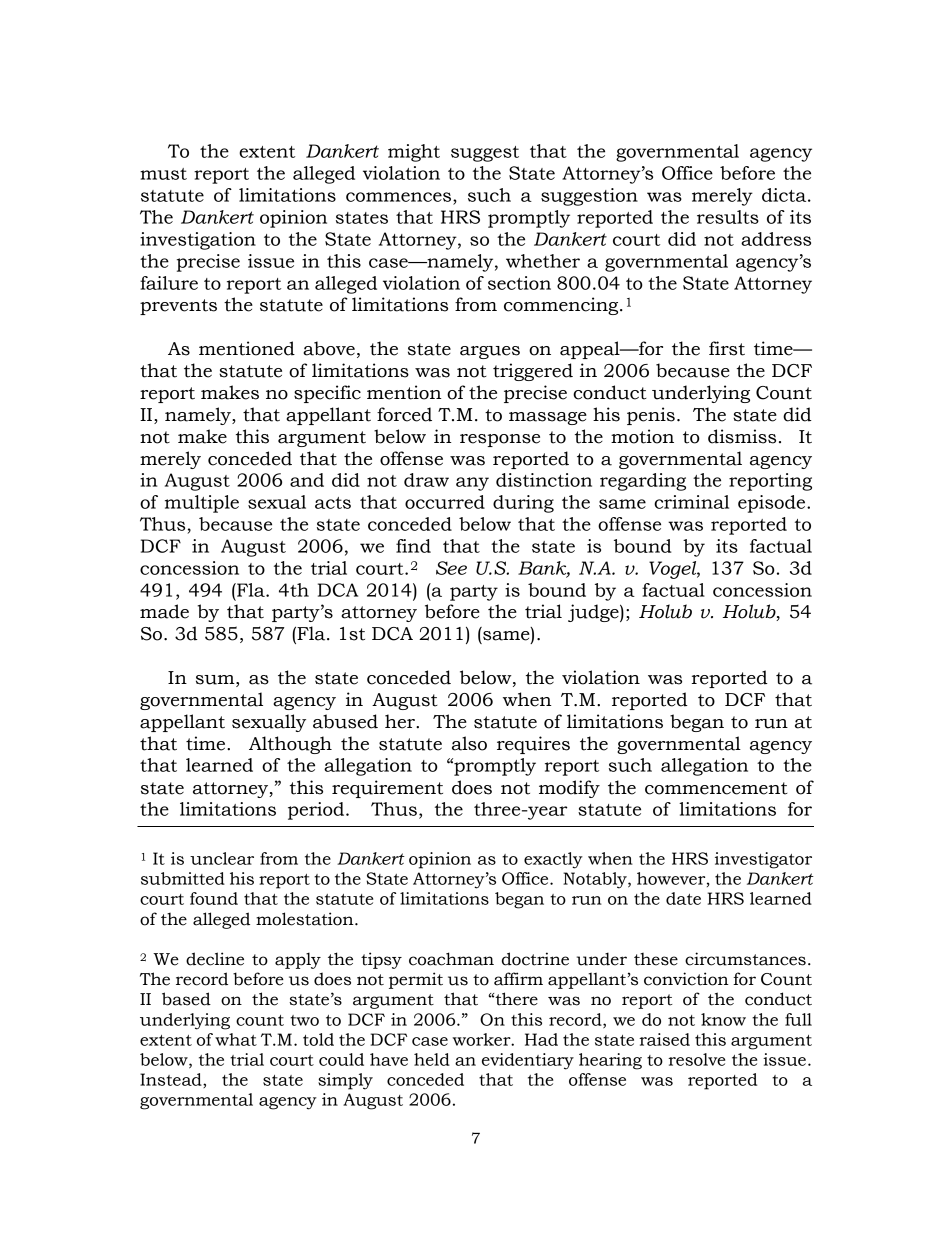  I want to click on must, so click(163, 174).
